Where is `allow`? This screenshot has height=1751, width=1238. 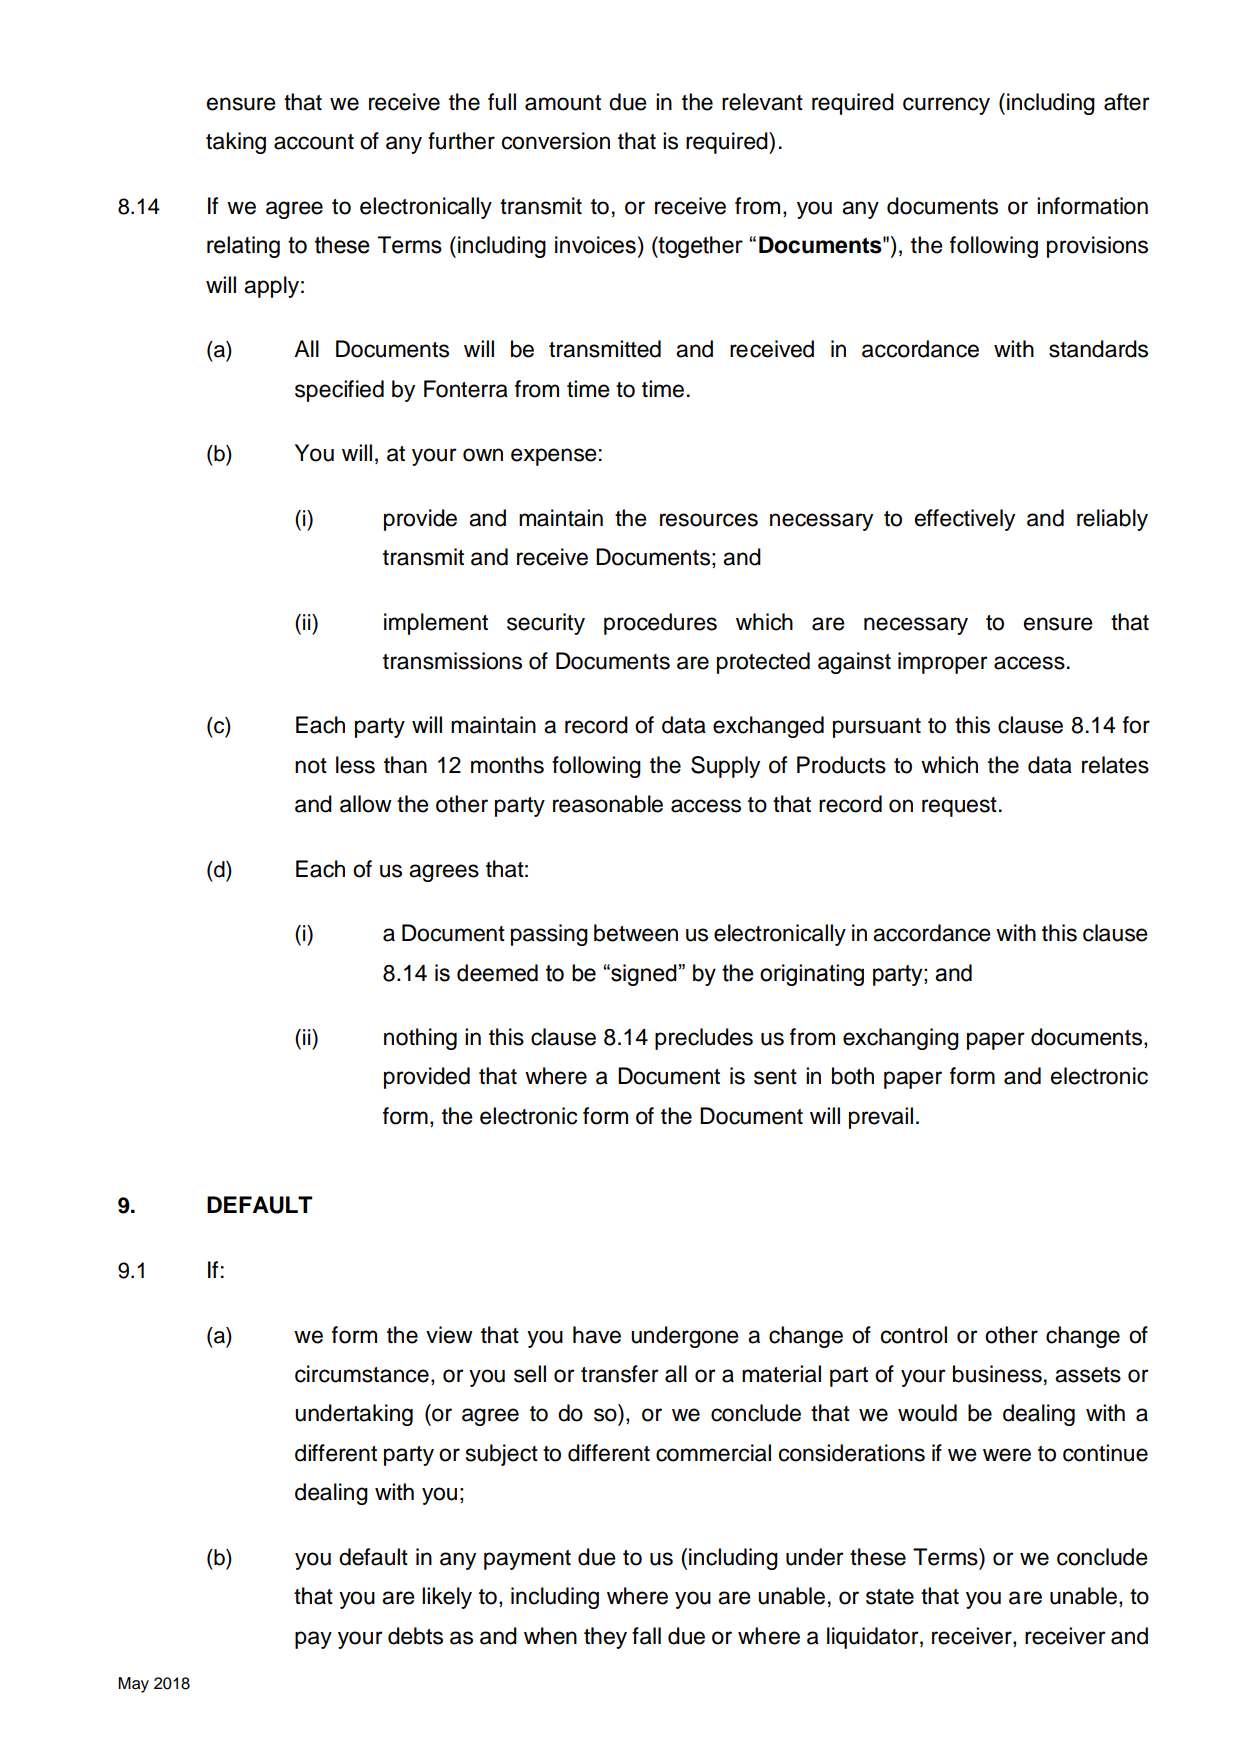
allow is located at coordinates (366, 804).
